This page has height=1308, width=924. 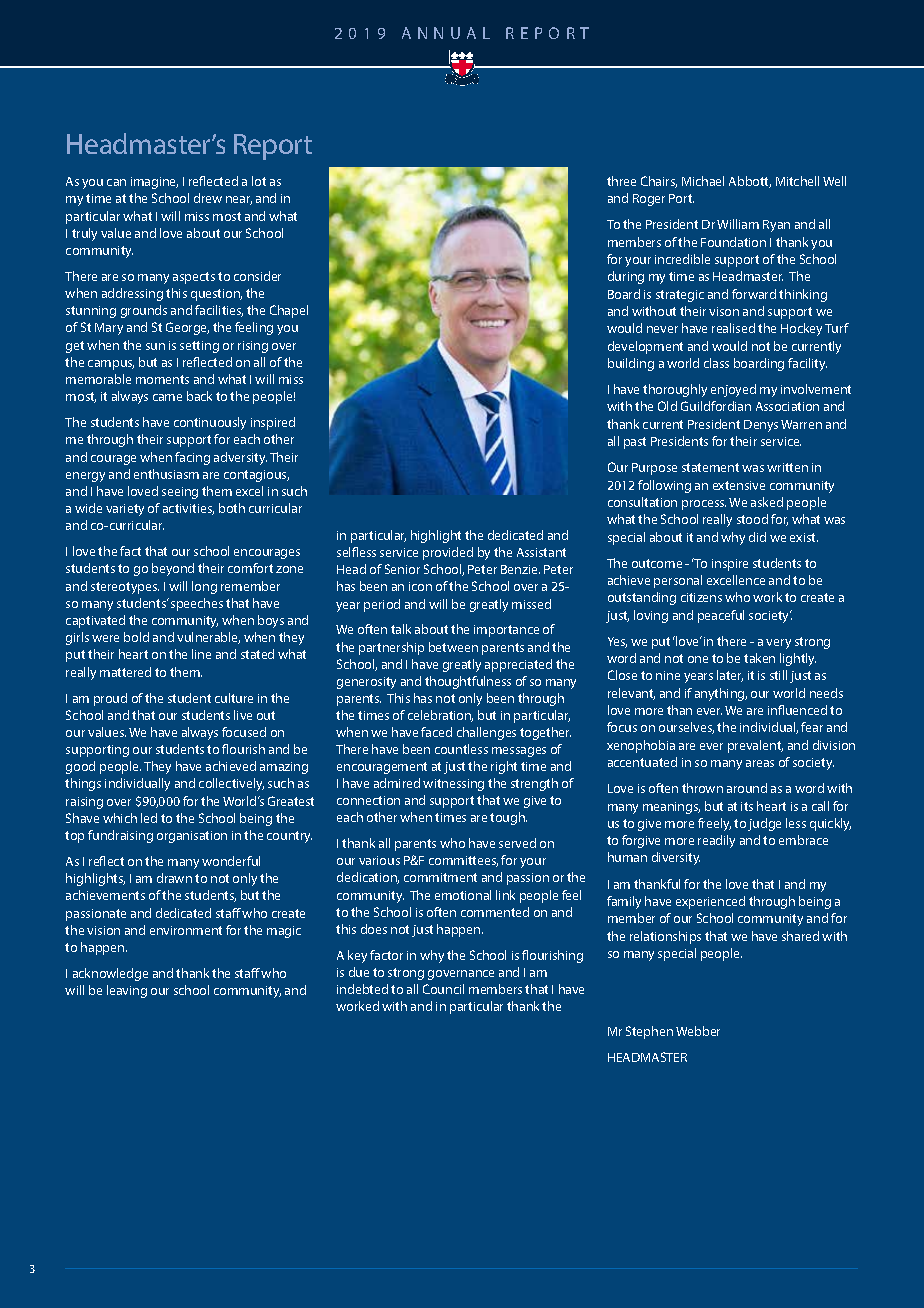 What do you see at coordinates (468, 682) in the page?
I see `thoughtfulness` at bounding box center [468, 682].
